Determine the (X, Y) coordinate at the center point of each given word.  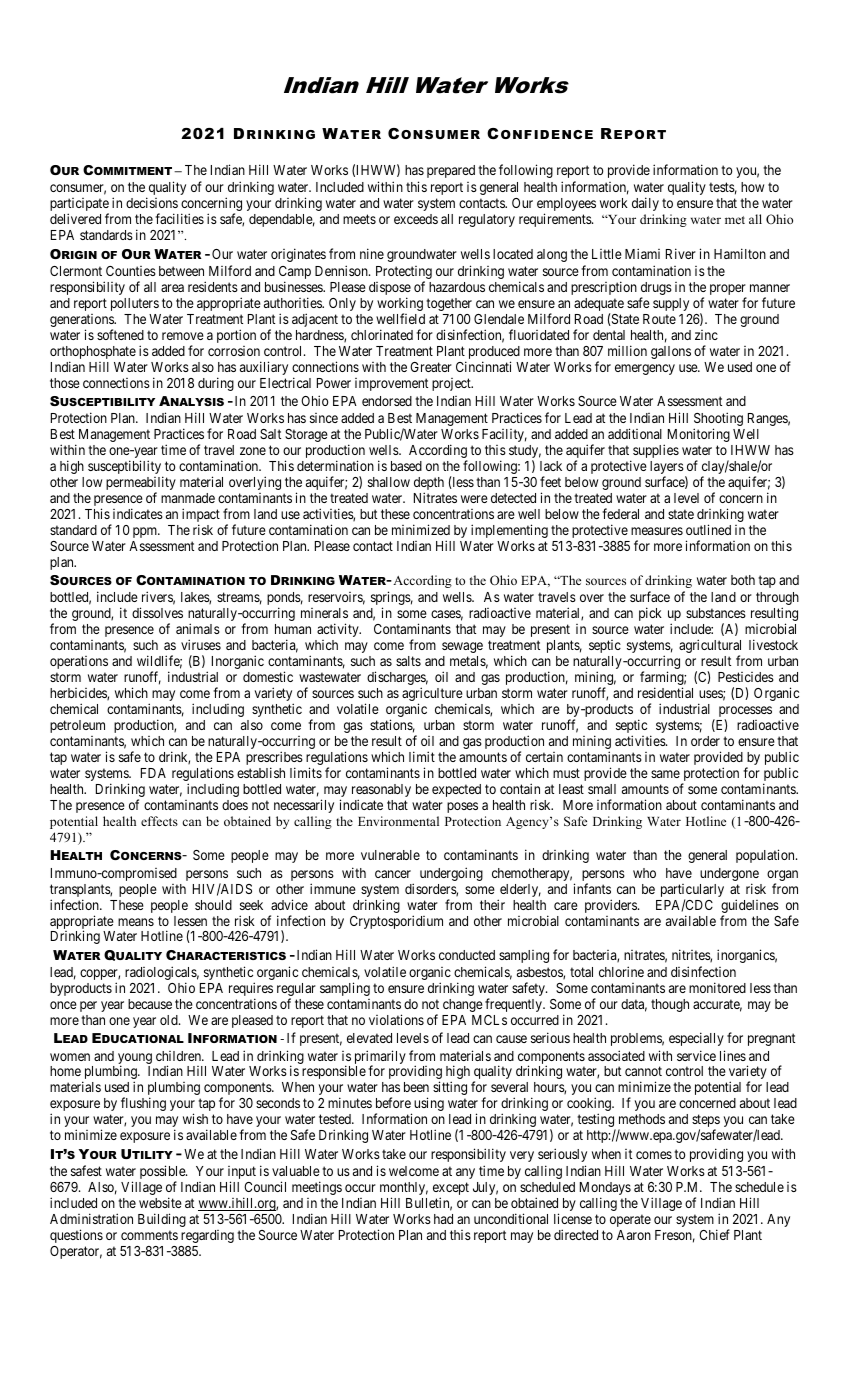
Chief (714, 1234)
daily (645, 204)
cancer (393, 874)
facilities (179, 218)
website (160, 1202)
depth (429, 485)
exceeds (416, 219)
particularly (692, 892)
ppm (146, 532)
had (443, 1219)
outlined (708, 529)
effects (159, 821)
